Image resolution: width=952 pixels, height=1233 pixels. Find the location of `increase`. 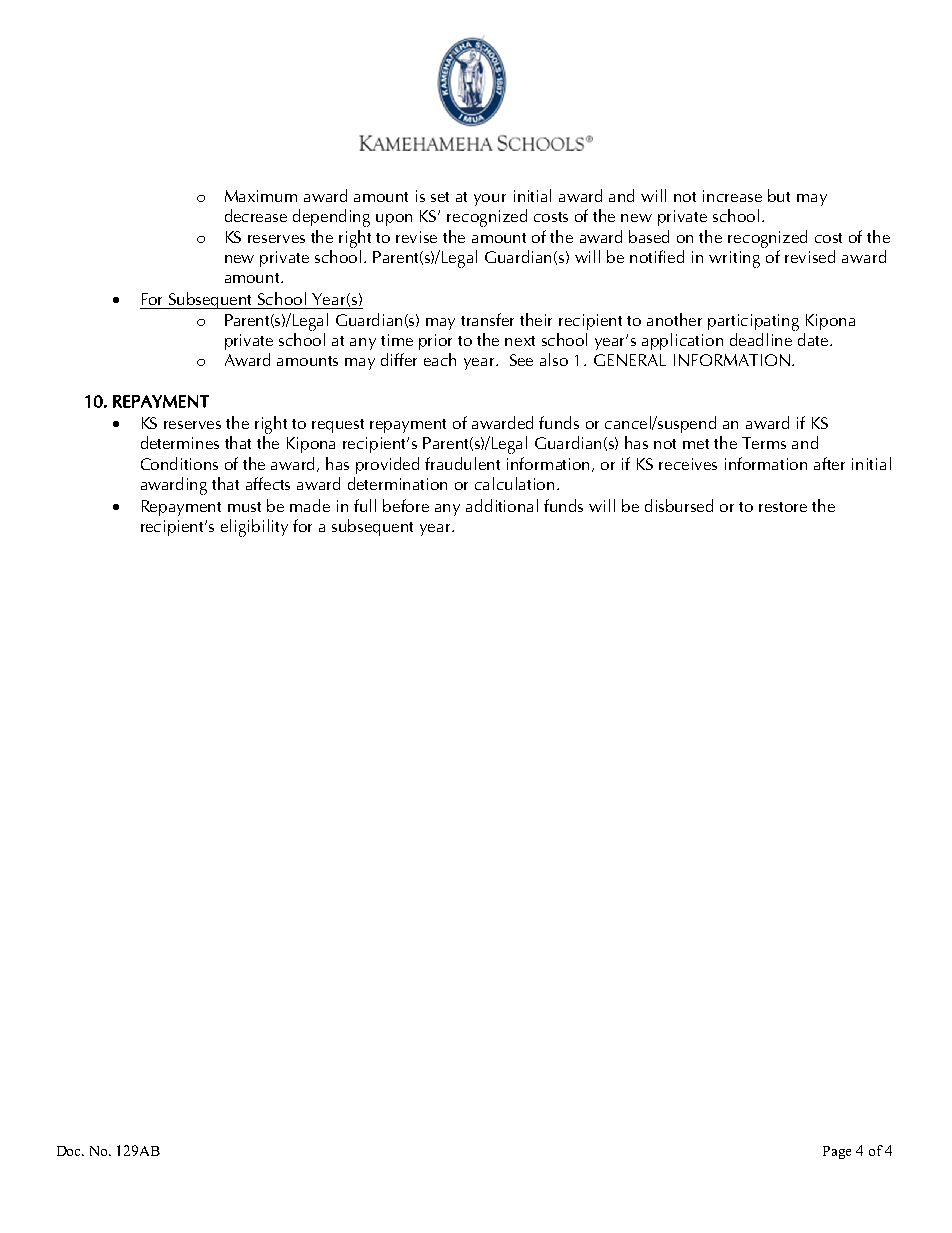

increase is located at coordinates (732, 196).
